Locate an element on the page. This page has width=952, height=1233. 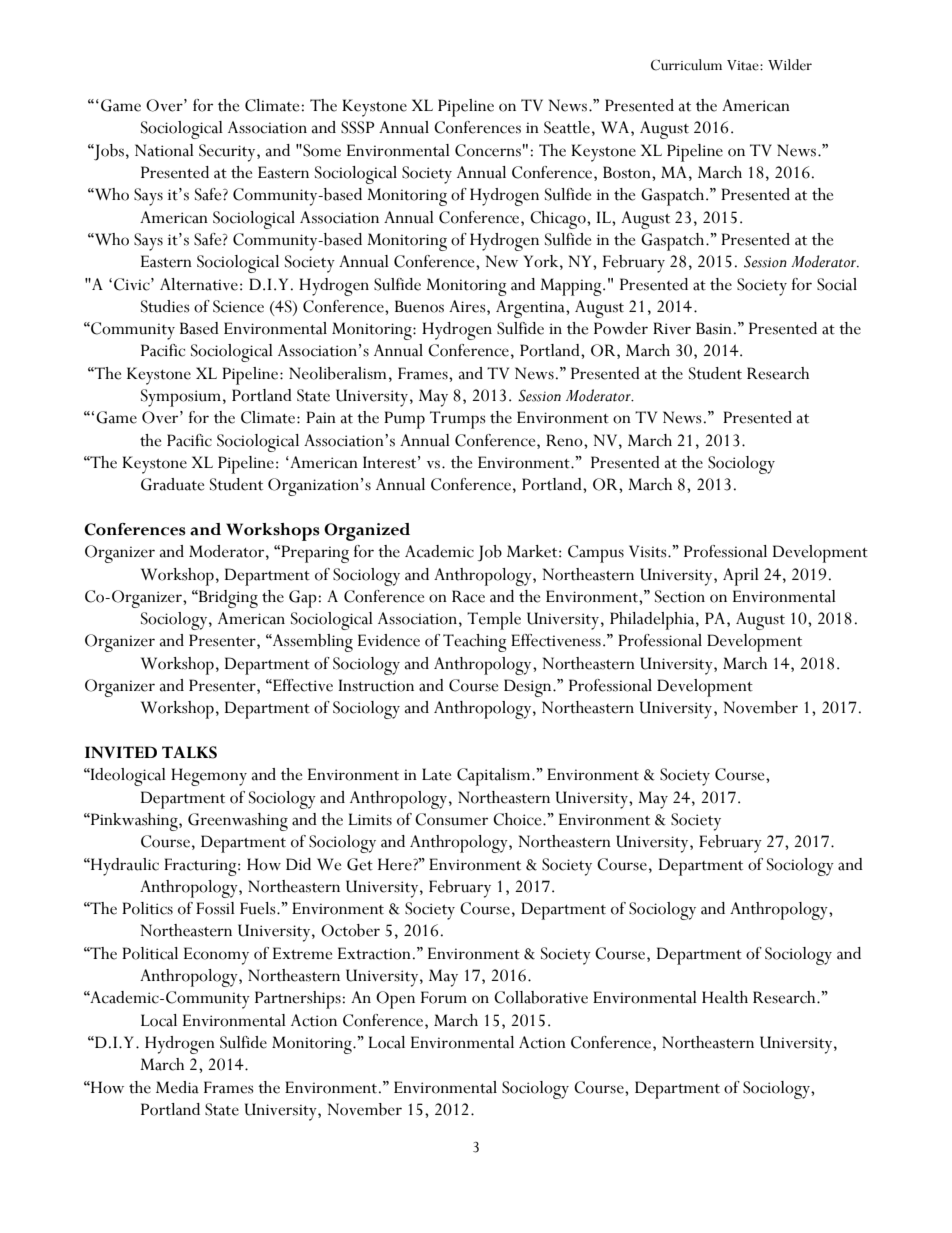
Forum is located at coordinates (444, 997).
